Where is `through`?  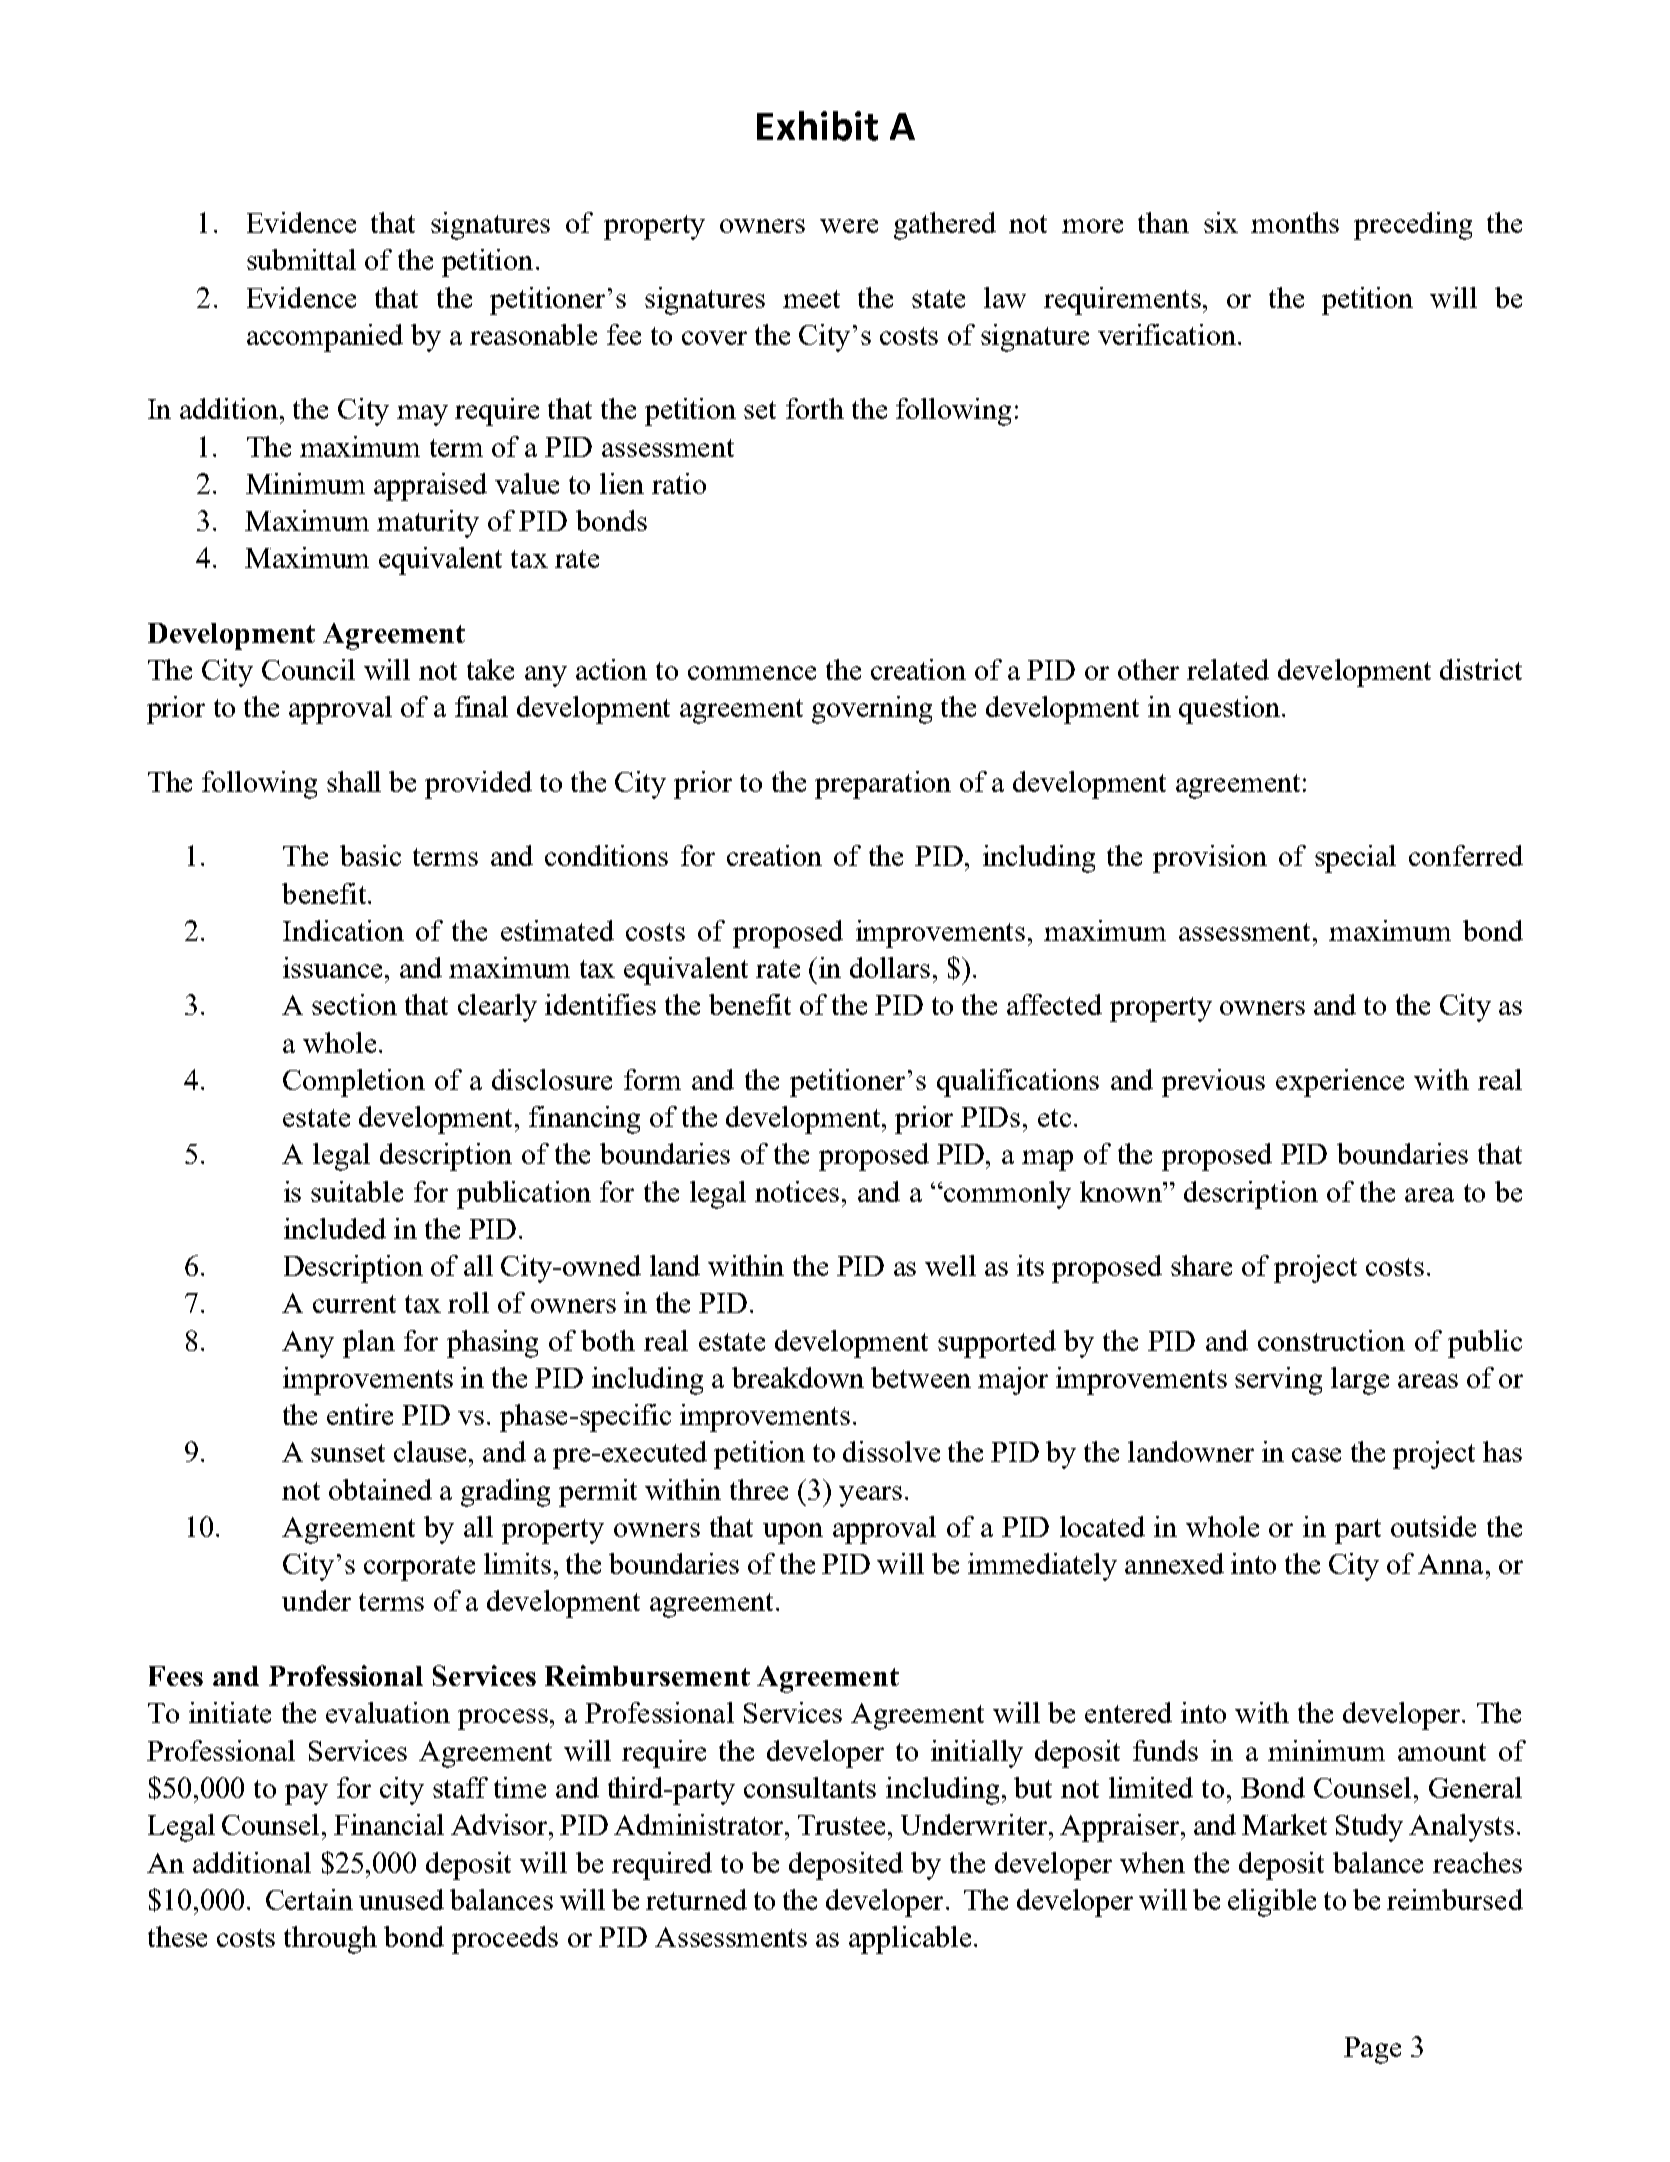
through is located at coordinates (330, 1940).
